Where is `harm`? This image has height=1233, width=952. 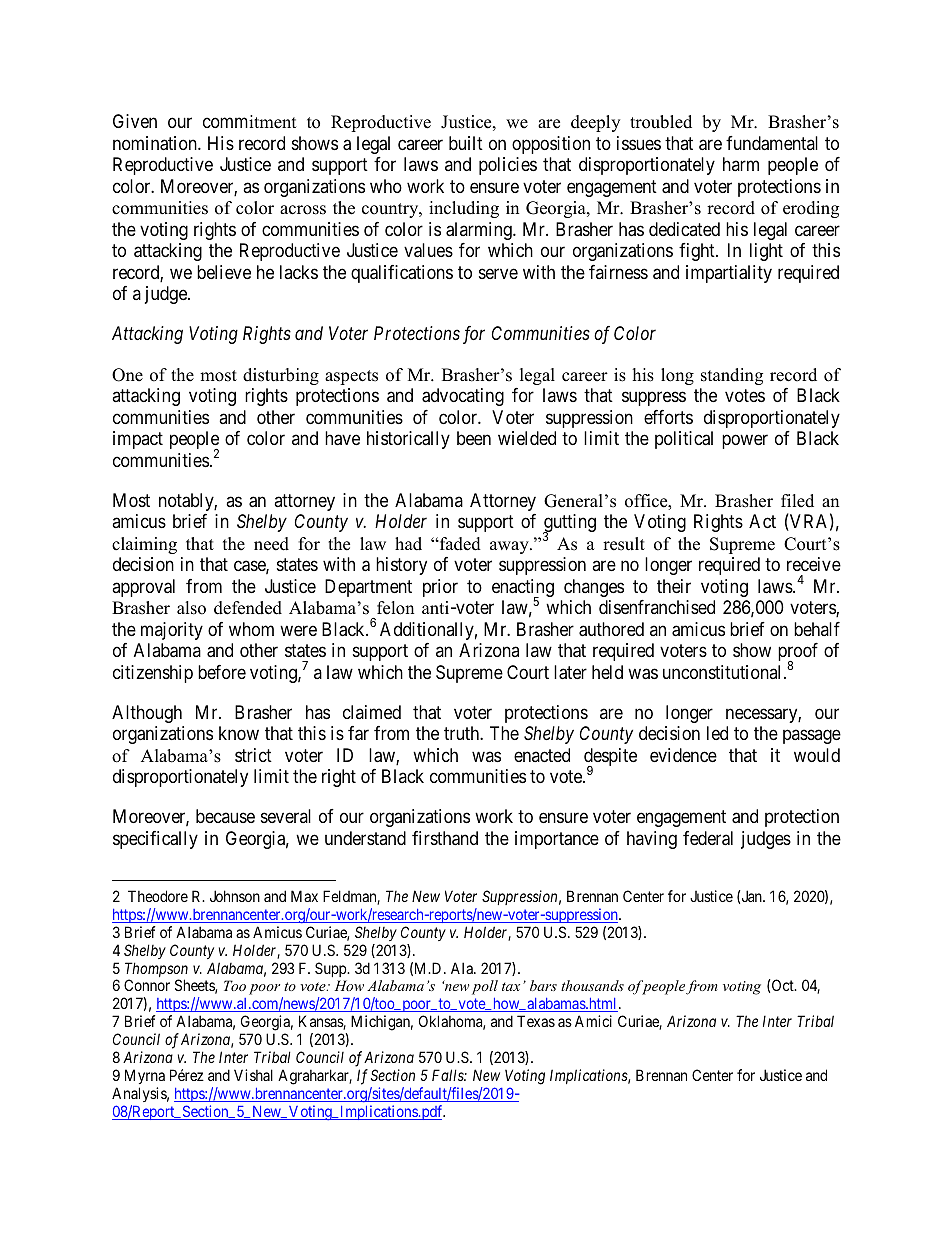
harm is located at coordinates (741, 164).
